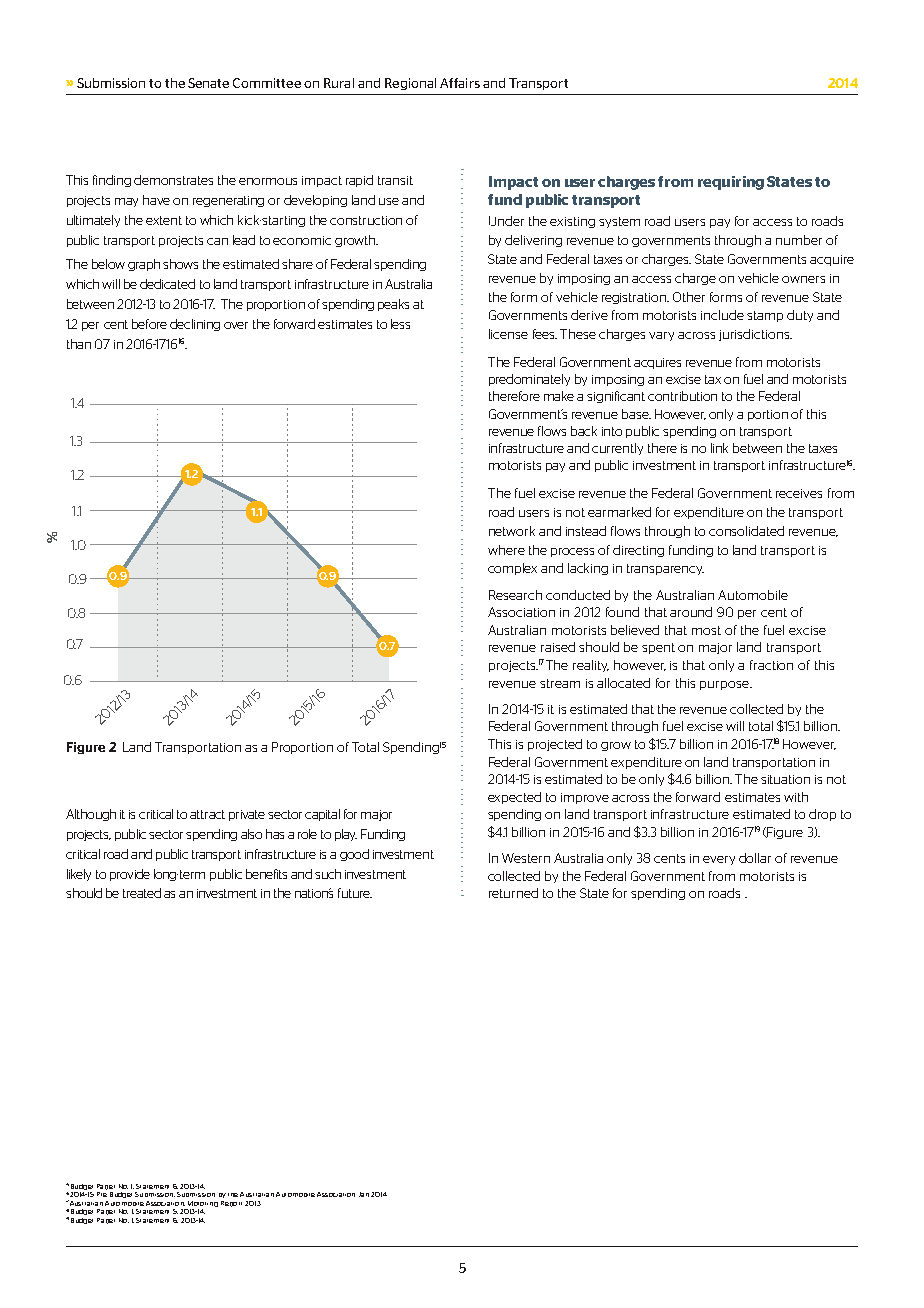  Describe the element at coordinates (231, 1204) in the screenshot. I see `Report` at that location.
